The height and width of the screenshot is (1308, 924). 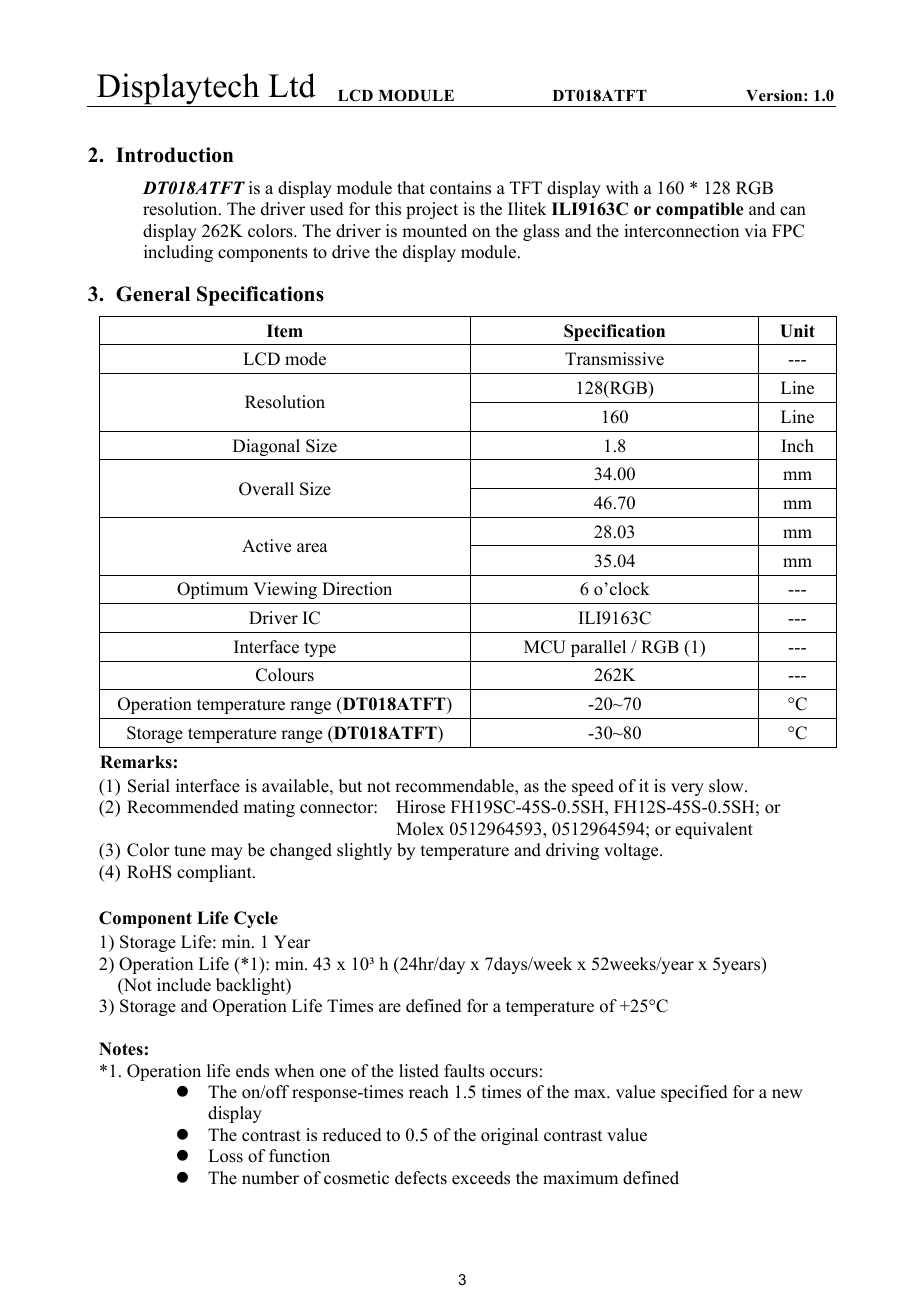 What do you see at coordinates (460, 188) in the screenshot?
I see `contains` at bounding box center [460, 188].
